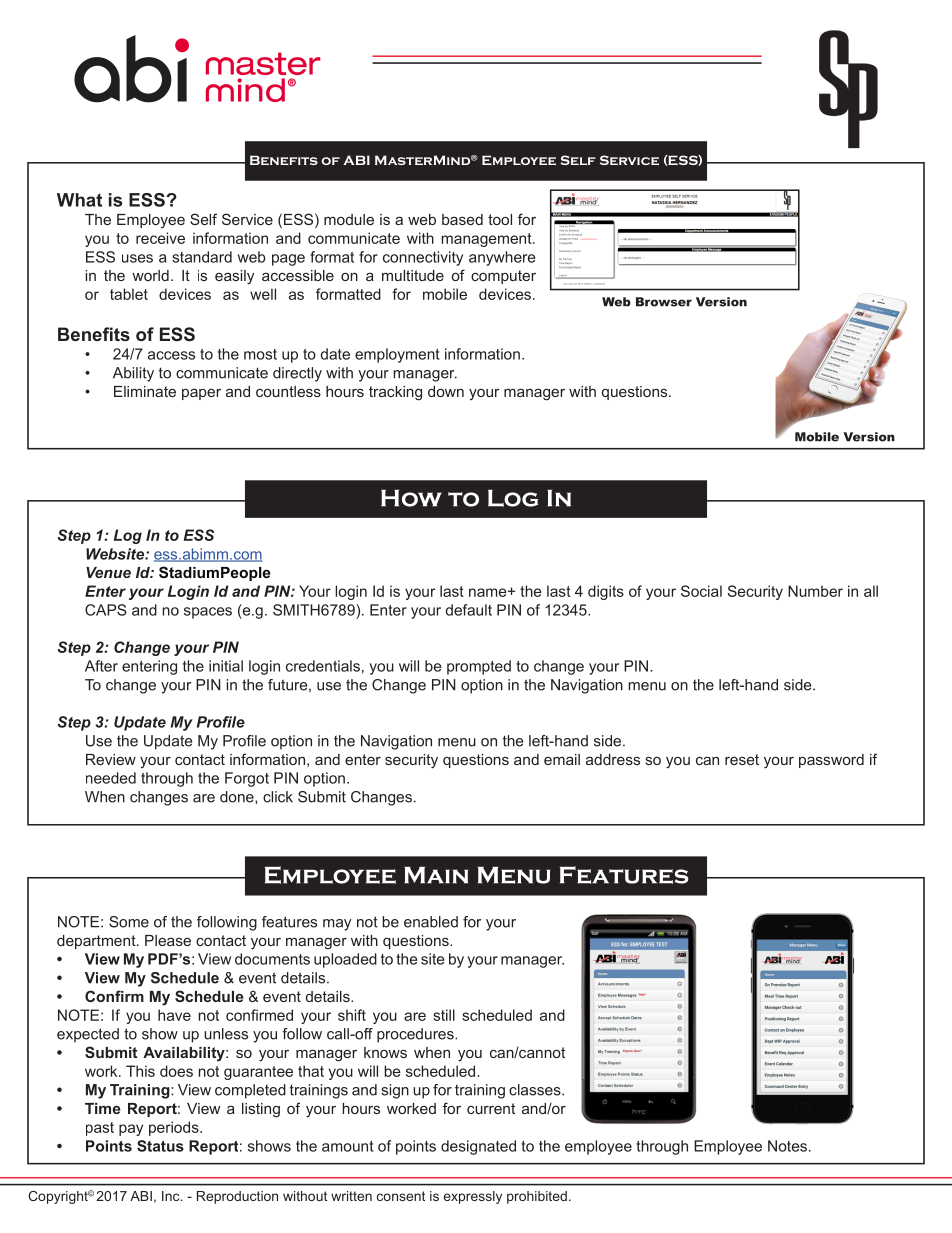  Describe the element at coordinates (226, 666) in the document. I see `initial` at that location.
